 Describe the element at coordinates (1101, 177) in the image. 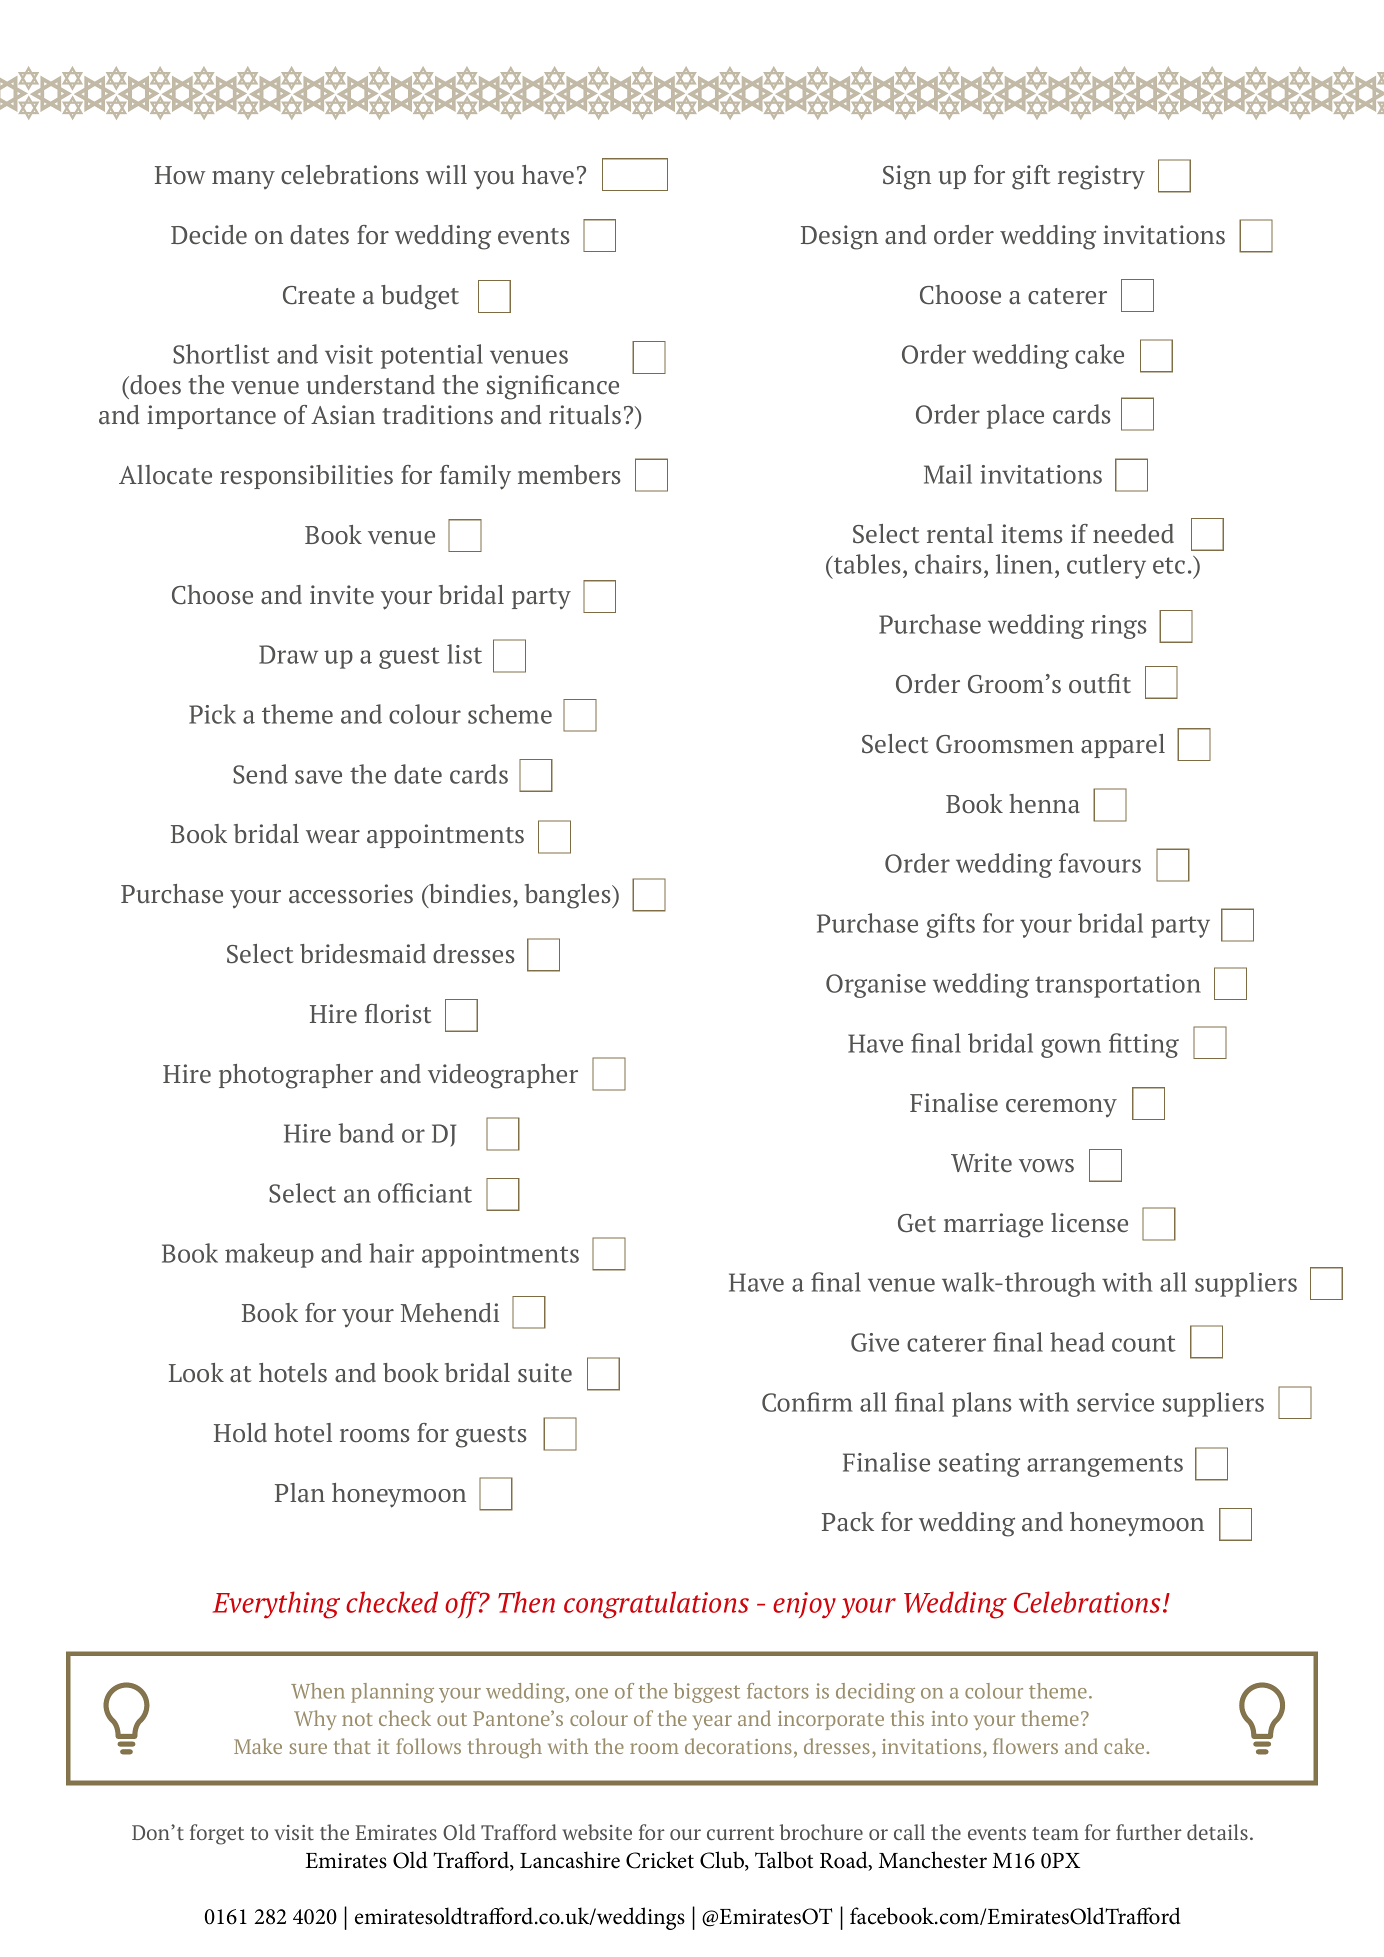

I see `registry` at that location.
